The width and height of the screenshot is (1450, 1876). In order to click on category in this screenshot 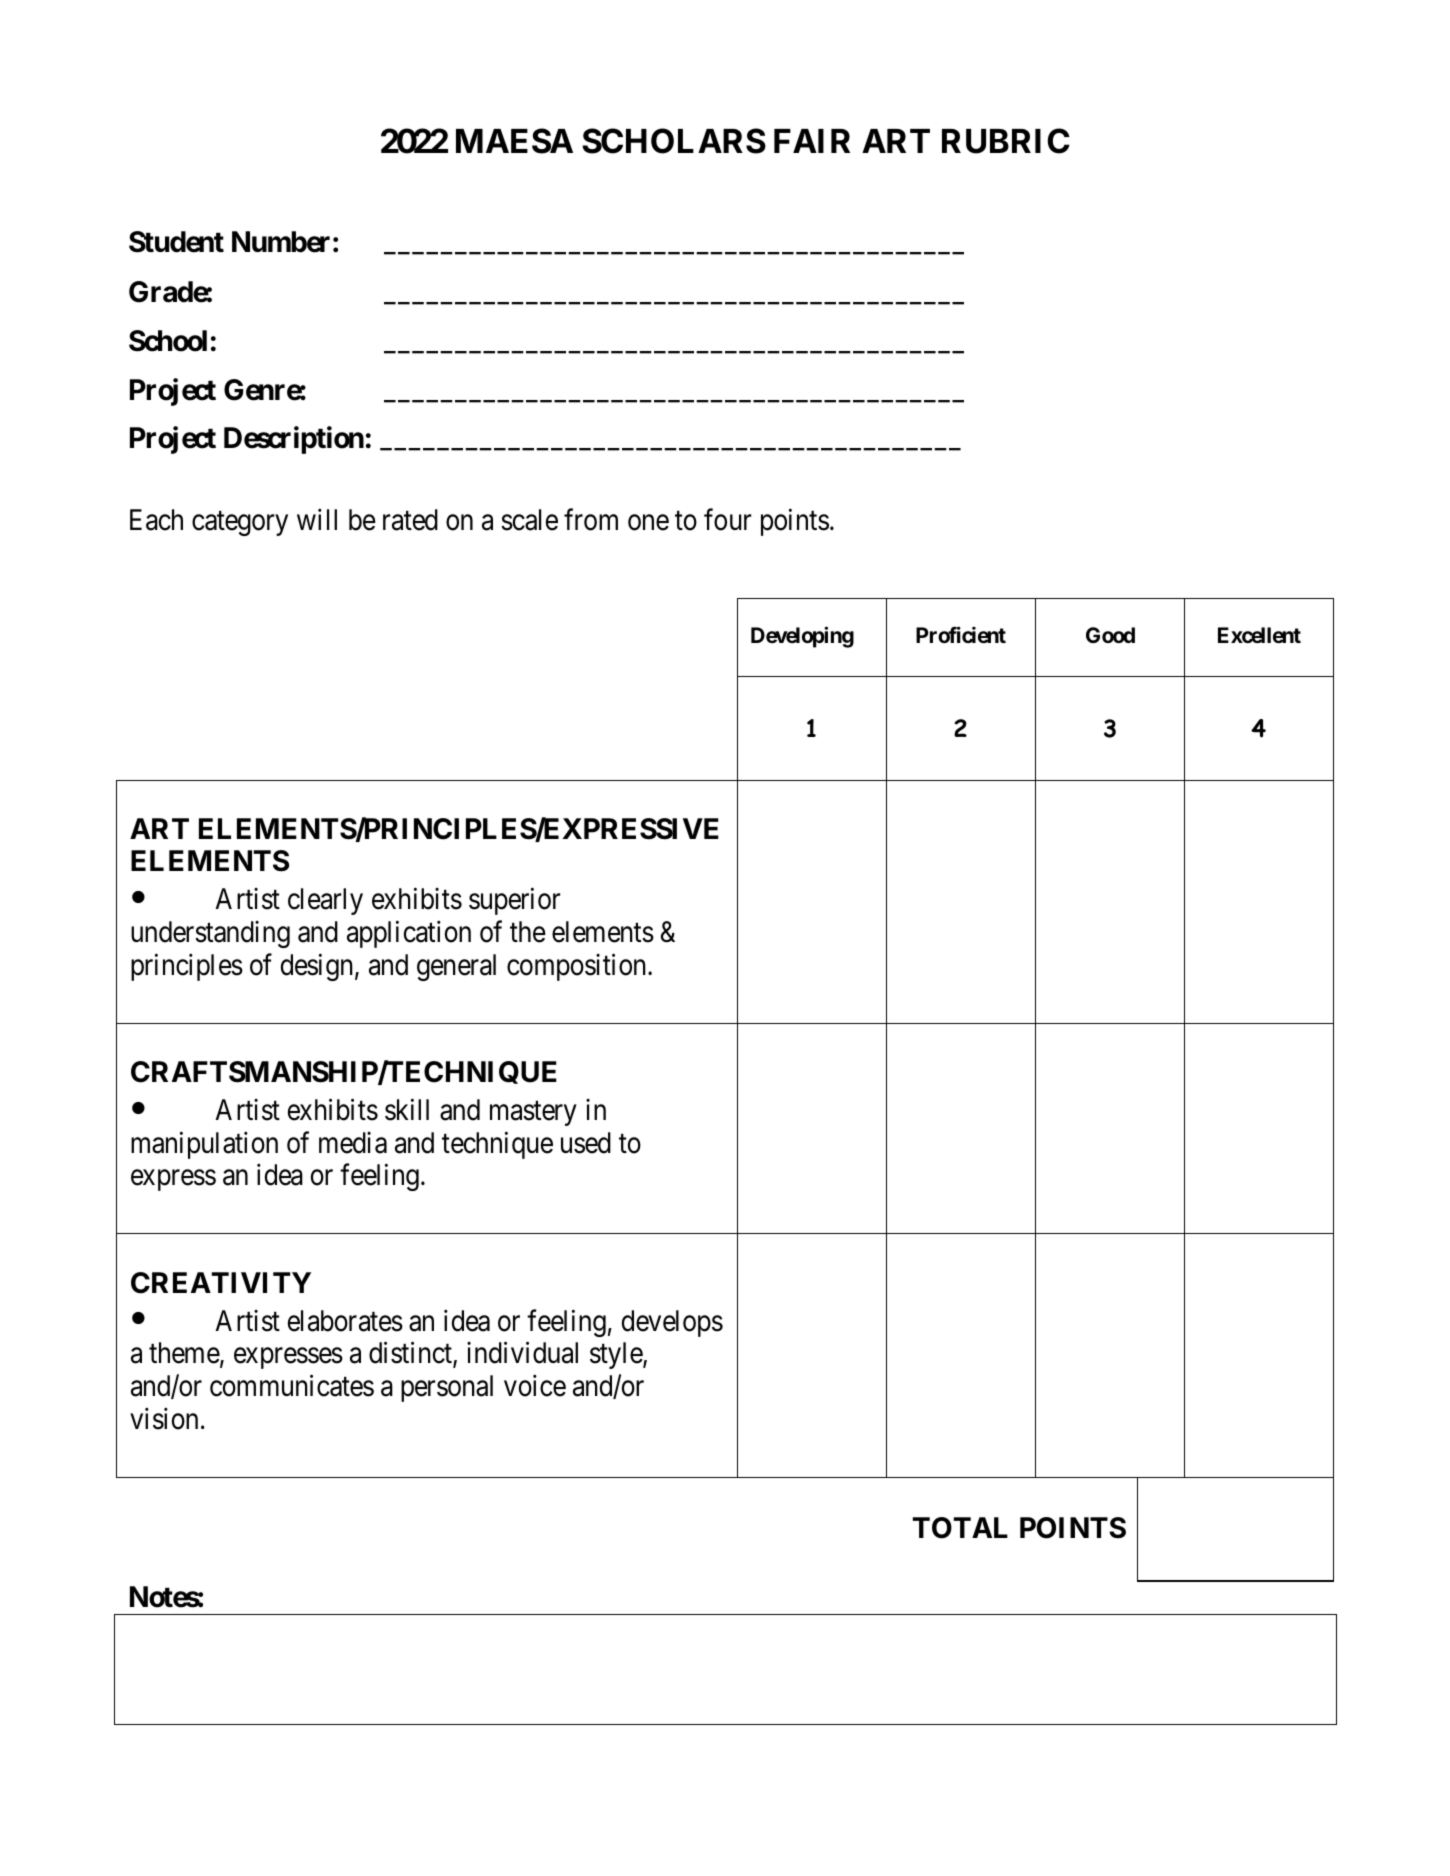, I will do `click(240, 524)`.
